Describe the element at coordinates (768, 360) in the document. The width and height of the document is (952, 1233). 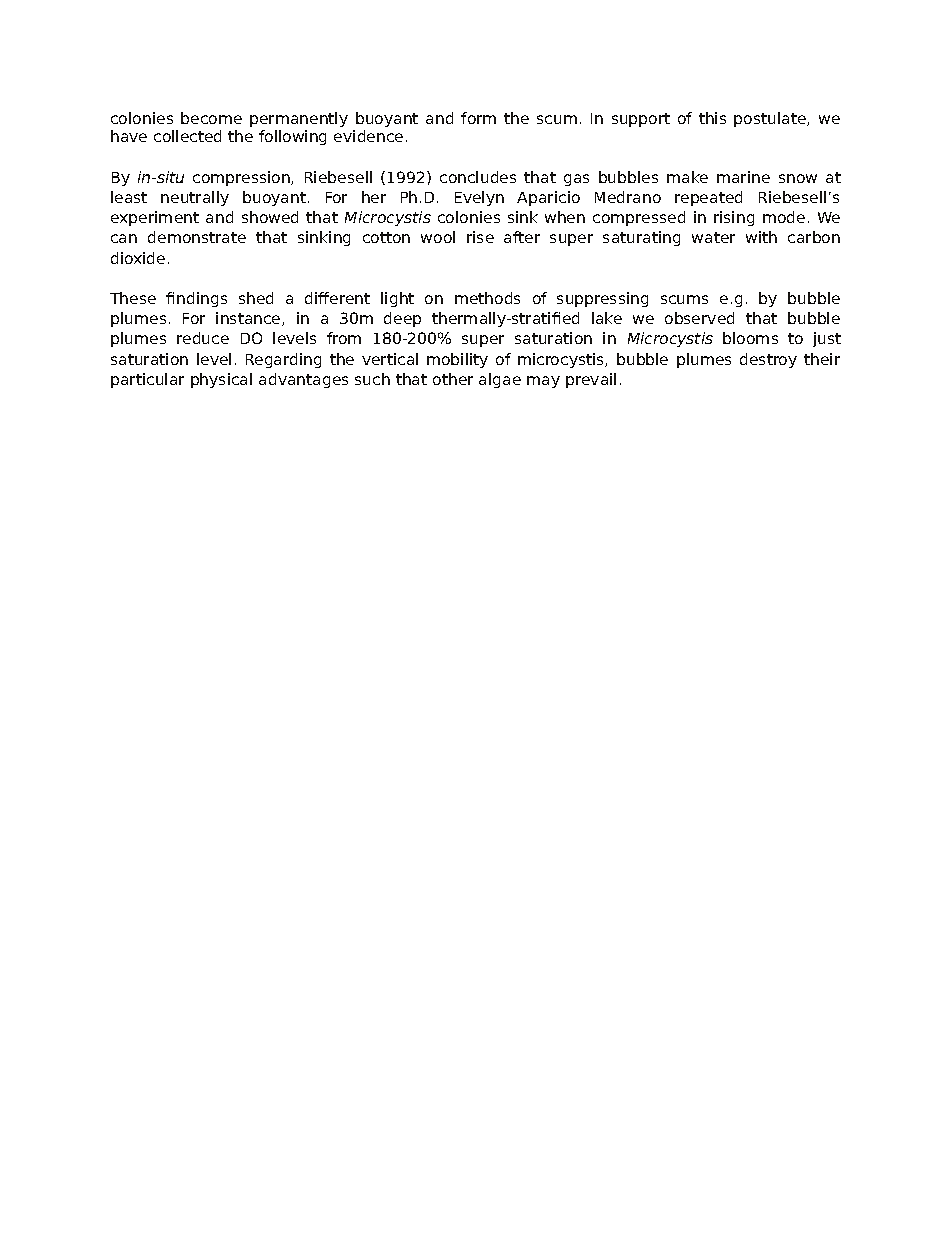
I see `destroy` at that location.
